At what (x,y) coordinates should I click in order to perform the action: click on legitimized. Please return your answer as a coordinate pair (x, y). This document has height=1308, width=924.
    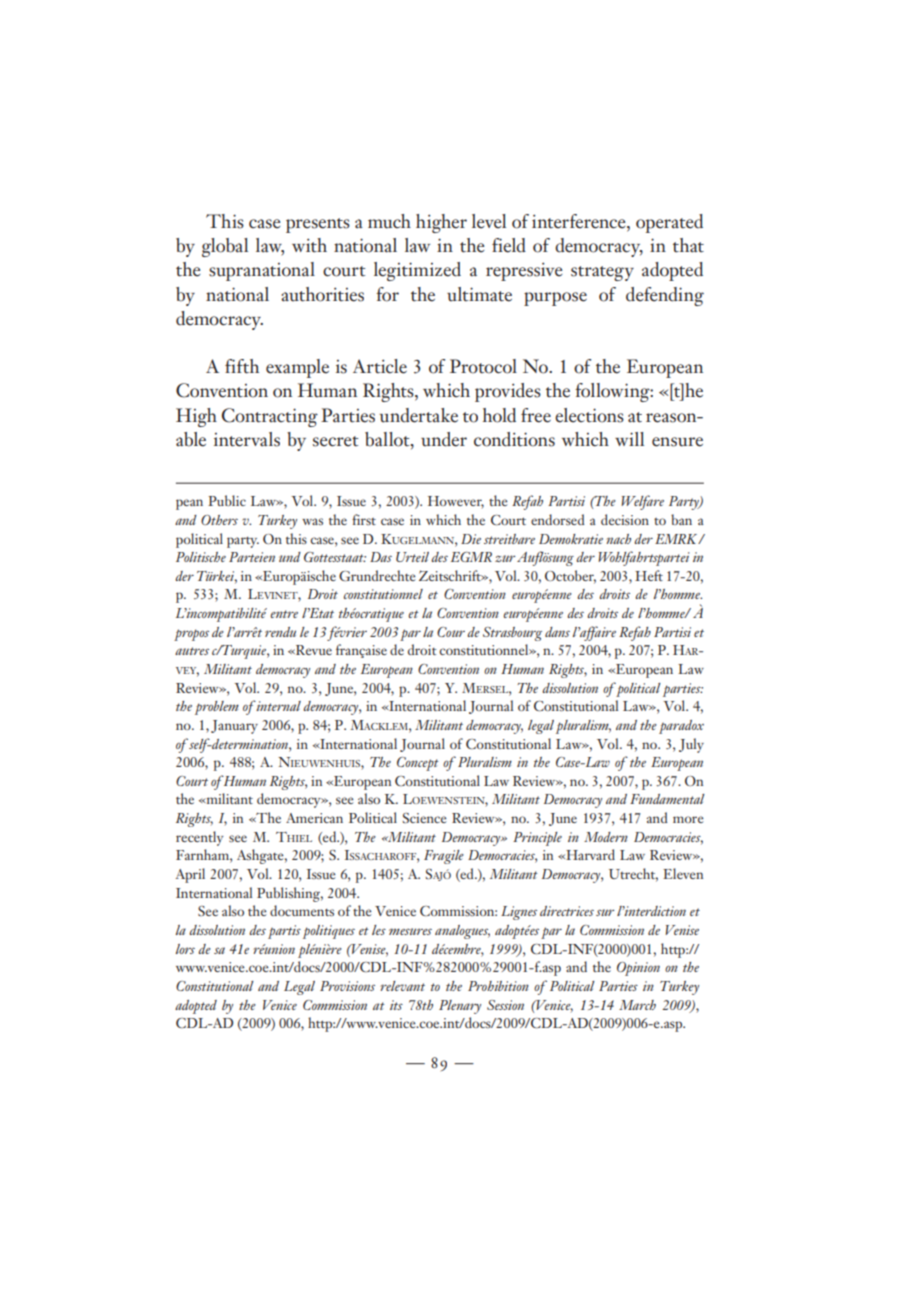
    Looking at the image, I should click on (417, 271).
